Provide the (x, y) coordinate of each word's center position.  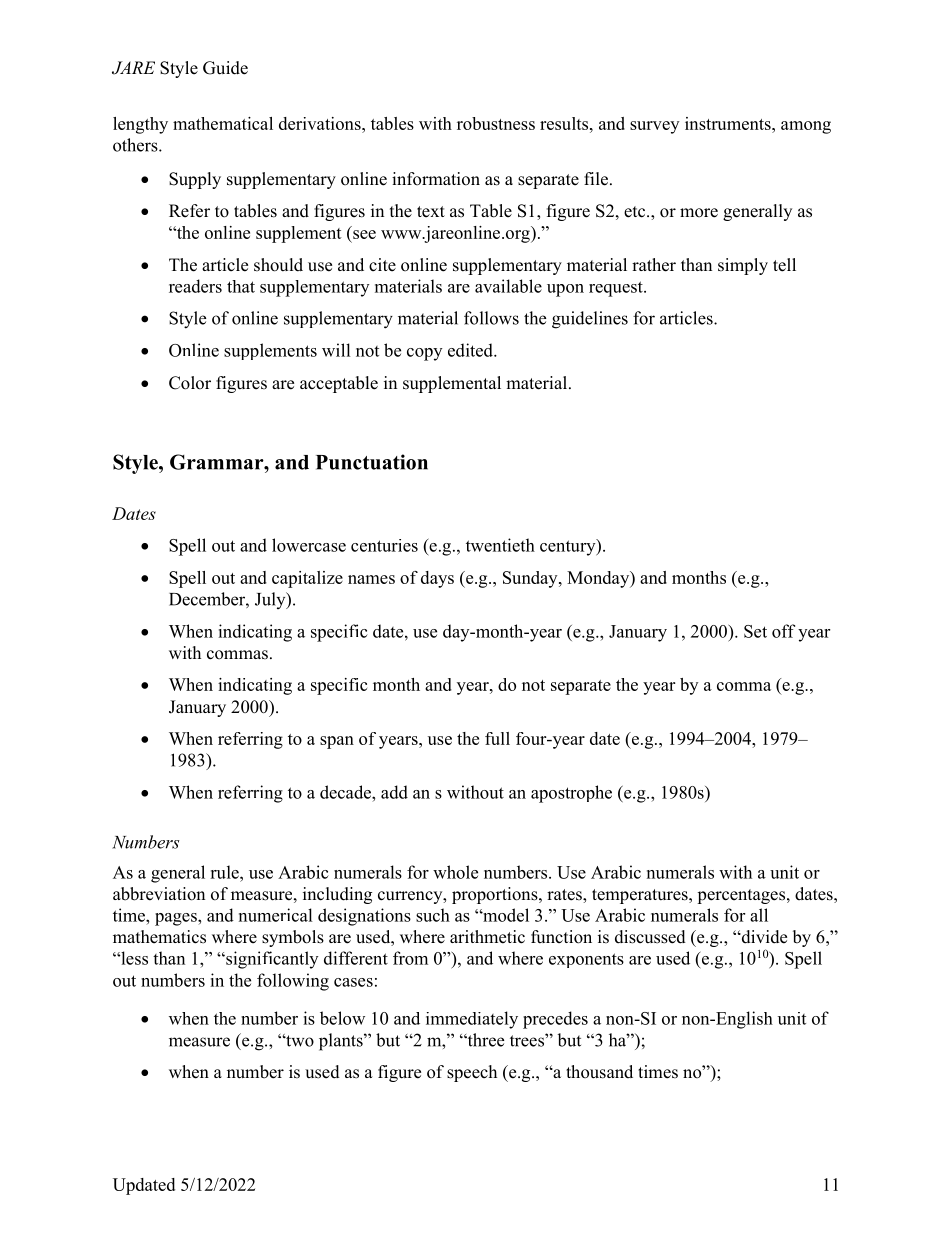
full (497, 738)
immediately (472, 1020)
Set (755, 631)
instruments (729, 123)
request (617, 289)
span (337, 742)
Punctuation (372, 462)
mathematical (223, 123)
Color (190, 383)
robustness (496, 123)
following (293, 982)
